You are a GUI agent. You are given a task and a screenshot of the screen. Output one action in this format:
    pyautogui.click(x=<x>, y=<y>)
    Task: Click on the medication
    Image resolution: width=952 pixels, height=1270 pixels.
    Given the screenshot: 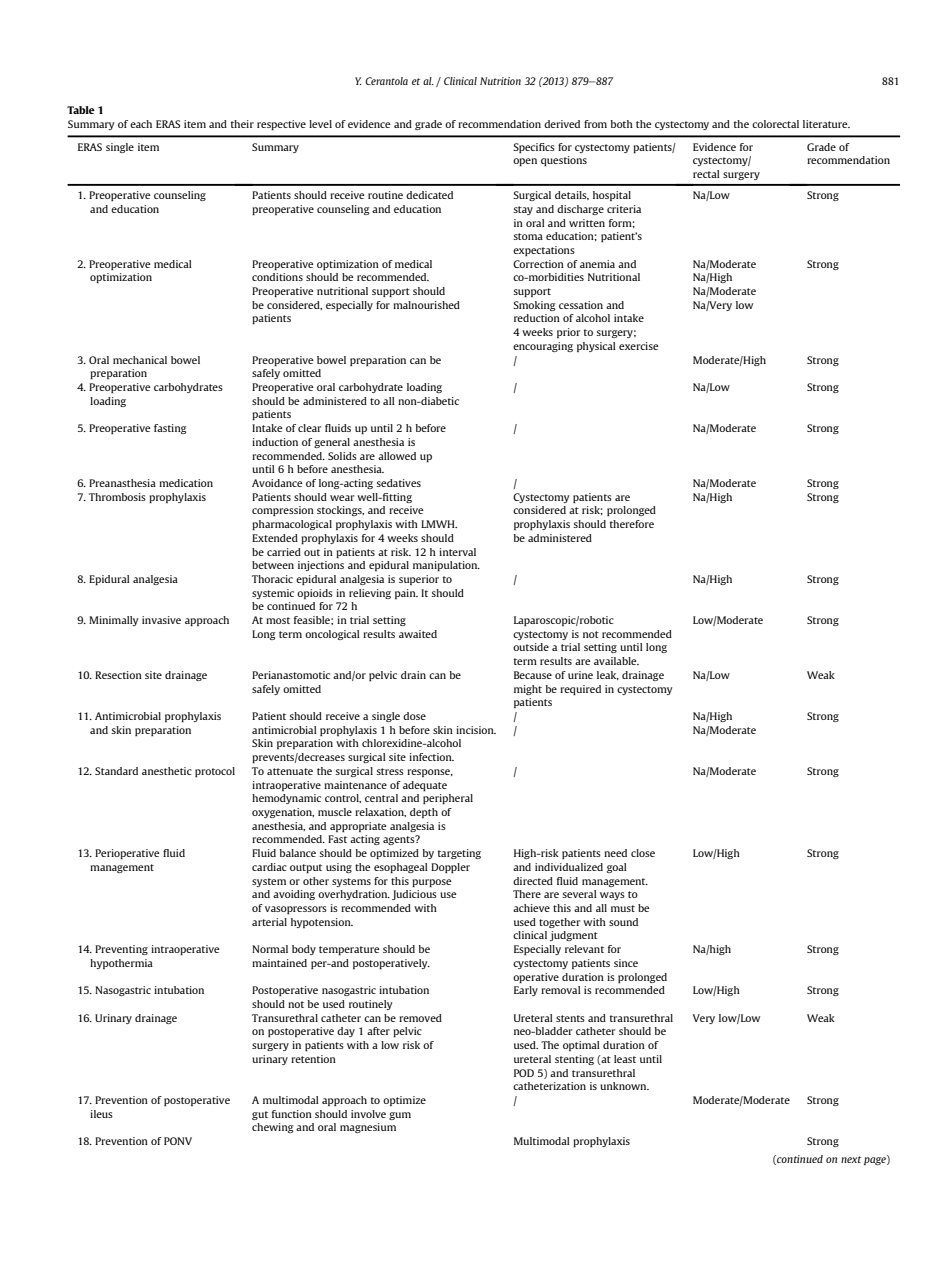 What is the action you would take?
    pyautogui.click(x=186, y=483)
